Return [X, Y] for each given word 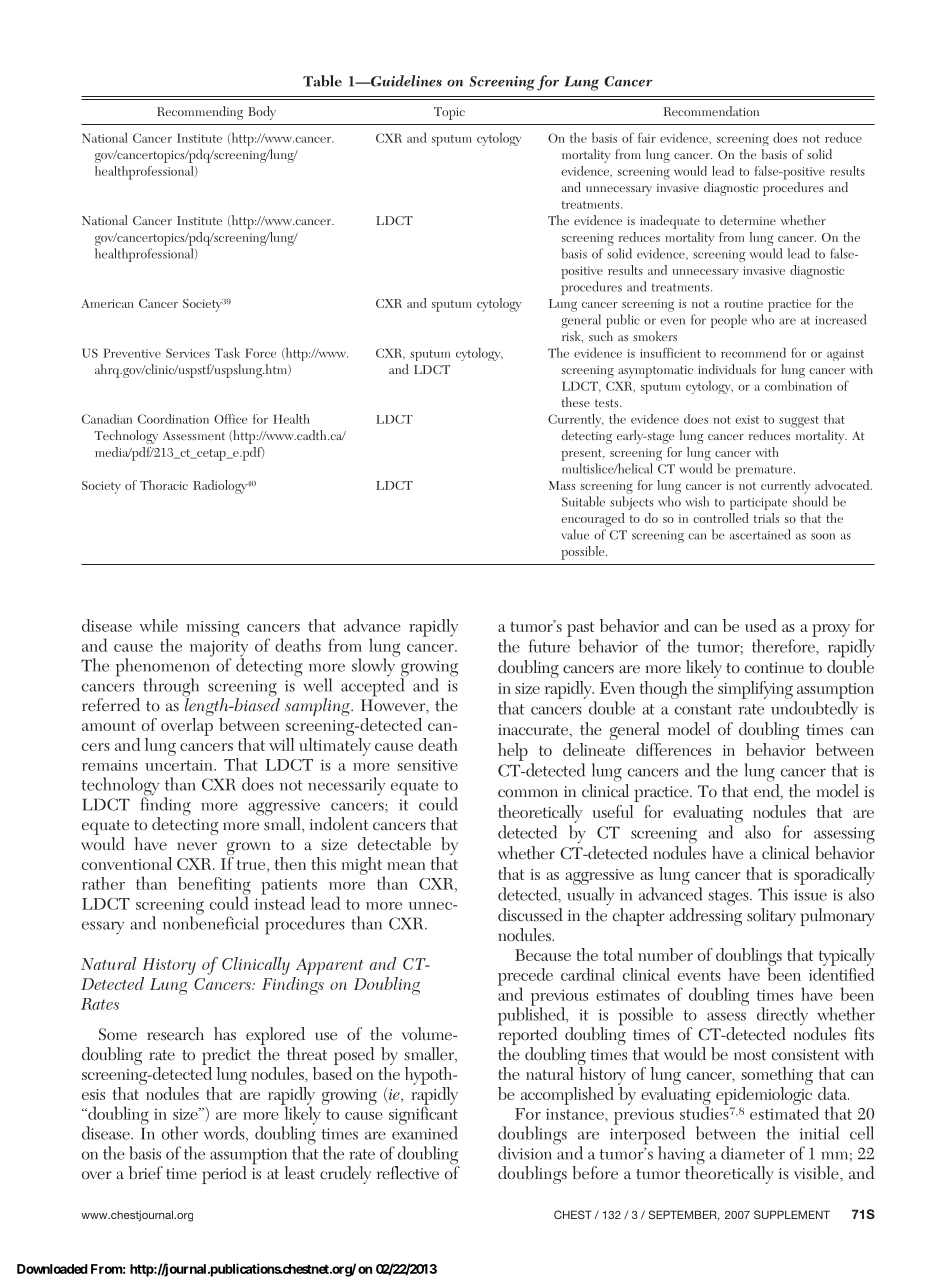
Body [262, 113]
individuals [727, 369]
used [761, 625]
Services [188, 353]
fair [647, 138]
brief [146, 1173]
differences [673, 749]
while [158, 625]
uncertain [180, 765]
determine [748, 220]
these [576, 402]
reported [527, 1036]
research [175, 1034]
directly [782, 1017]
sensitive [427, 765]
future [549, 646]
